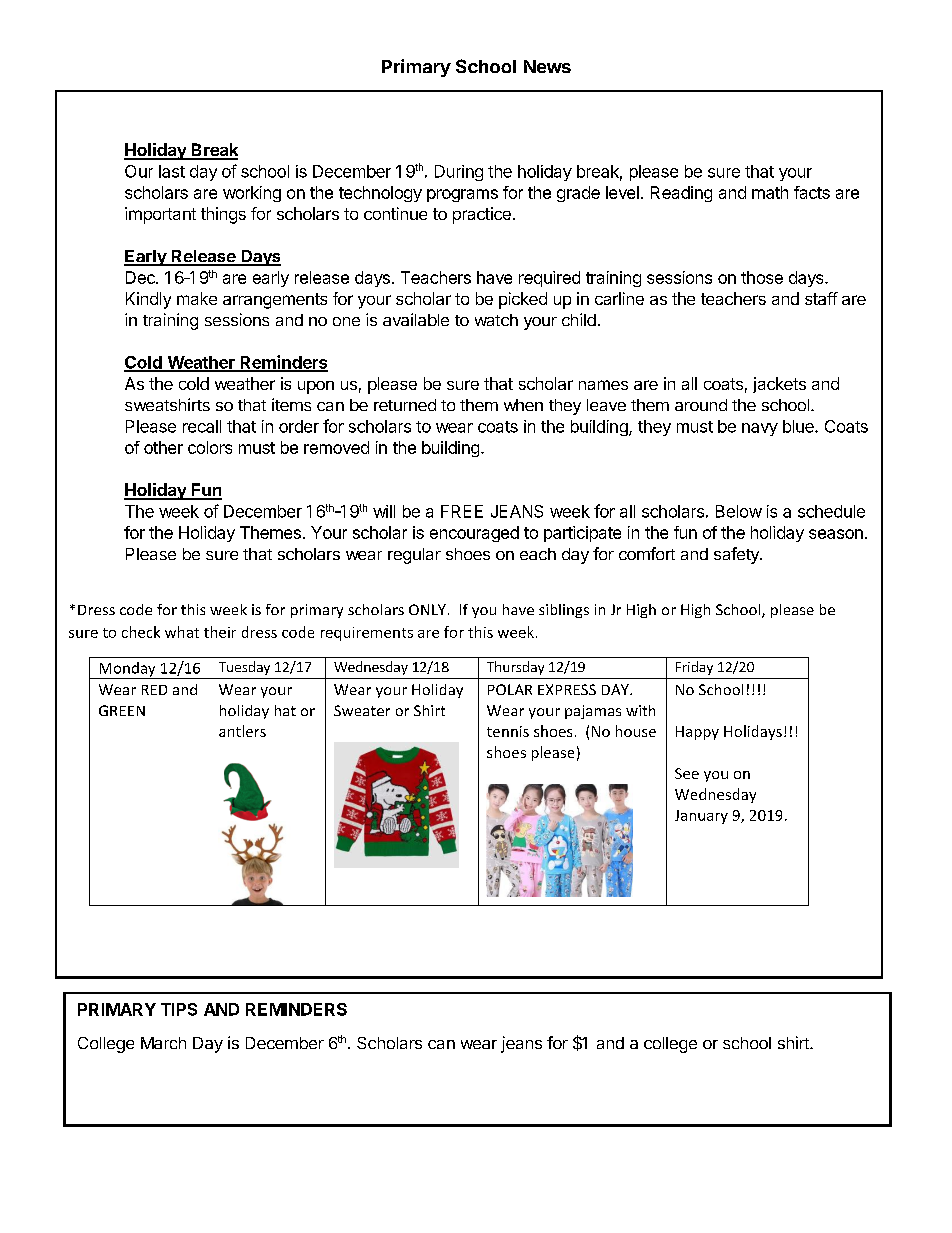  What do you see at coordinates (547, 66) in the page?
I see `News` at bounding box center [547, 66].
